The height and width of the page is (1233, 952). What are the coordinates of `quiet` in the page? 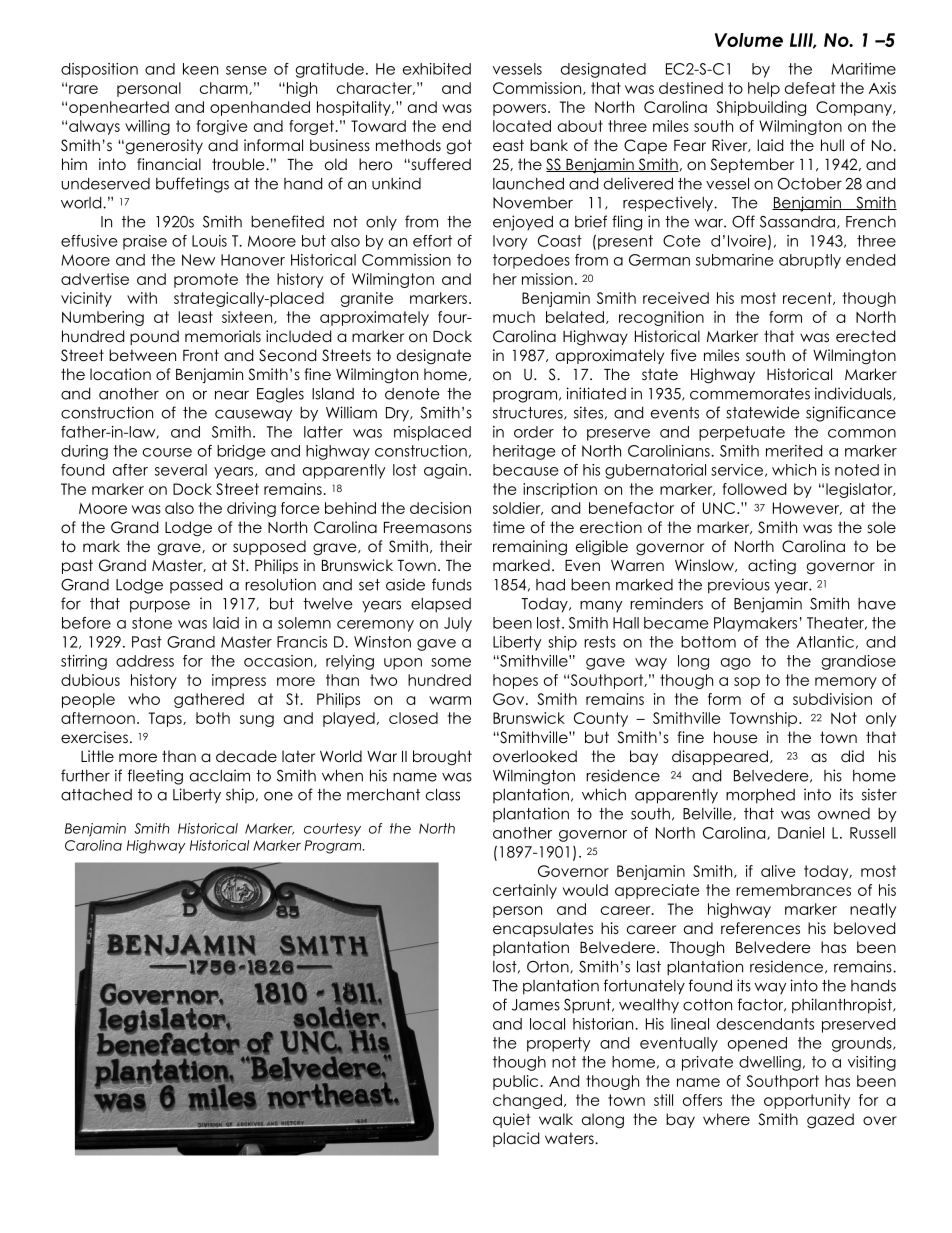 It's located at (512, 1120).
